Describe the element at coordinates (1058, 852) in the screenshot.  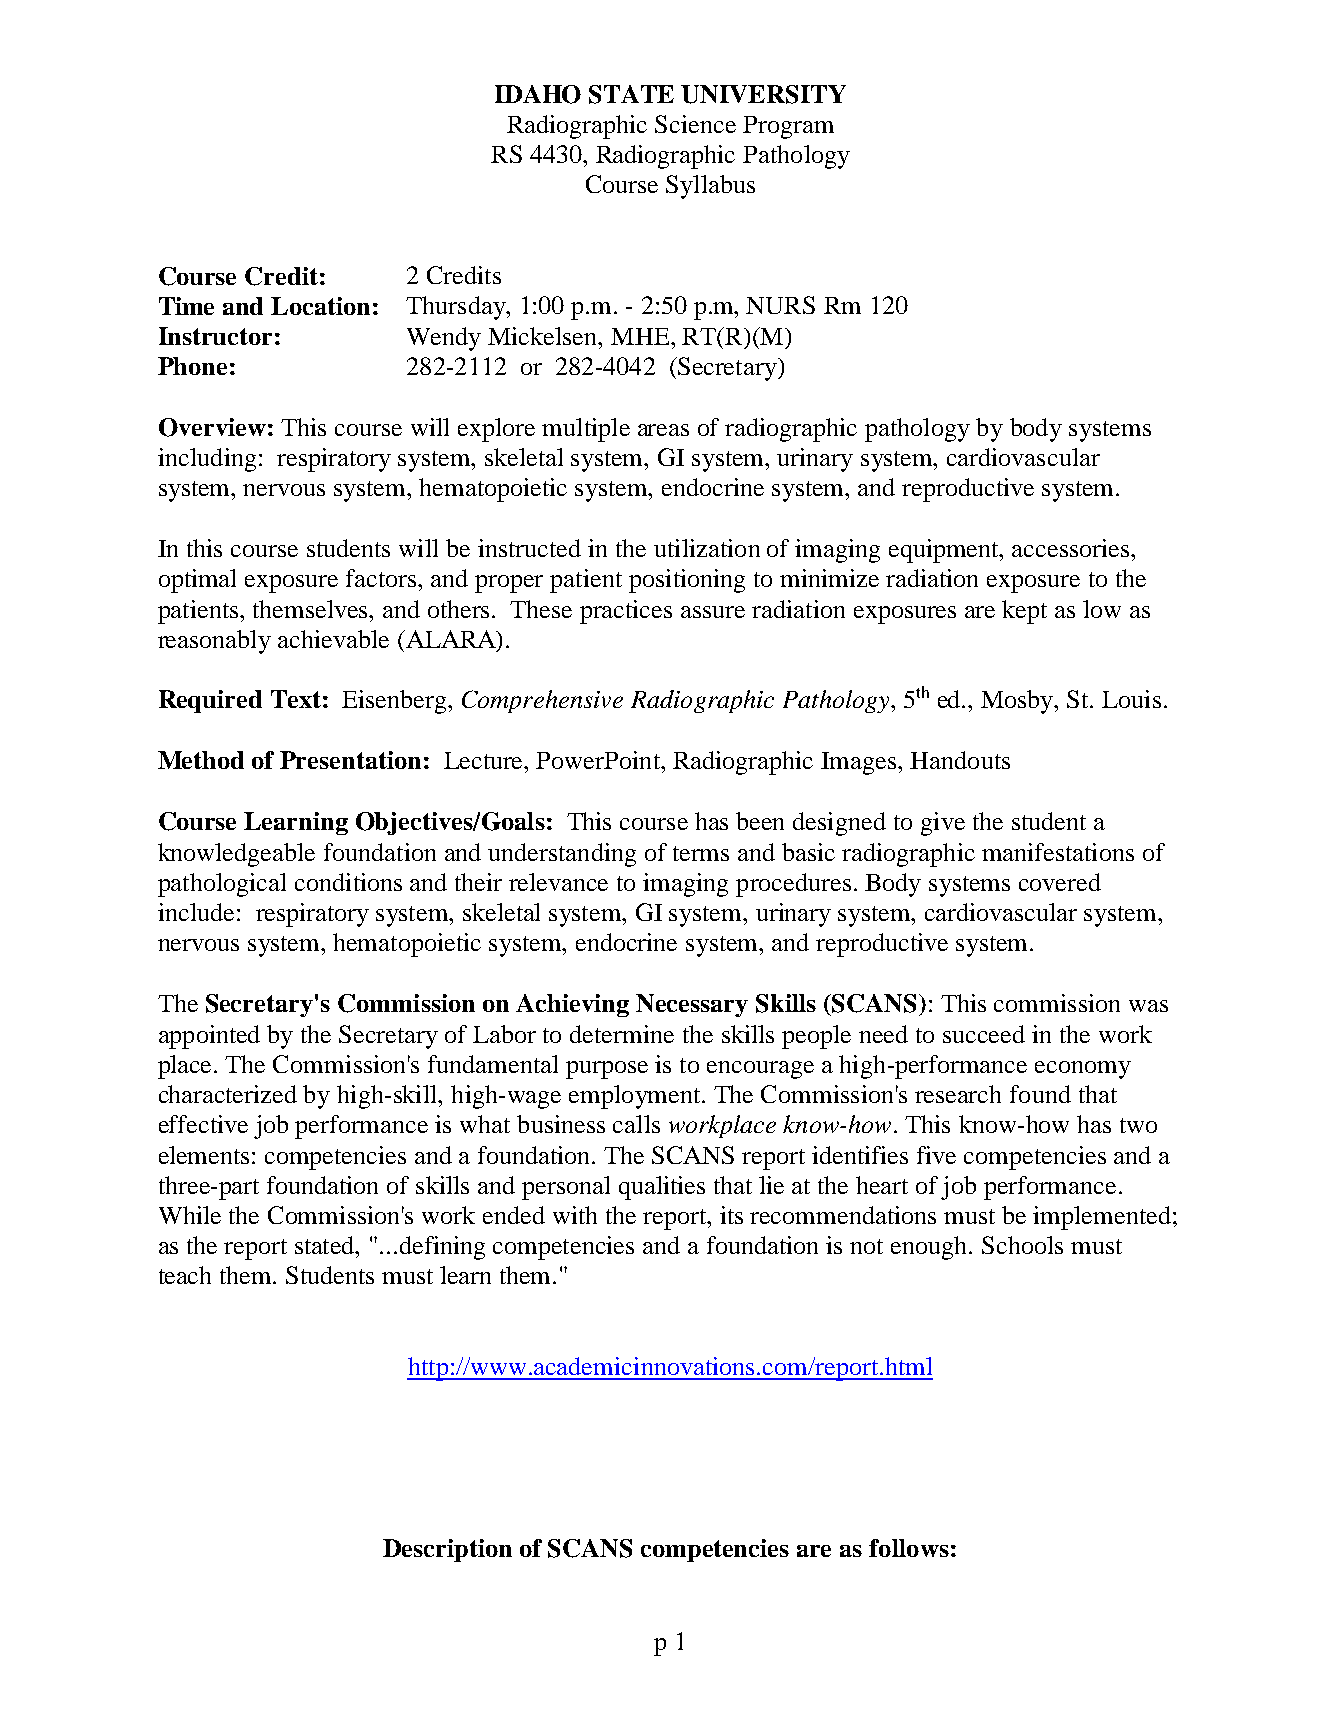
I see `manifestations` at that location.
